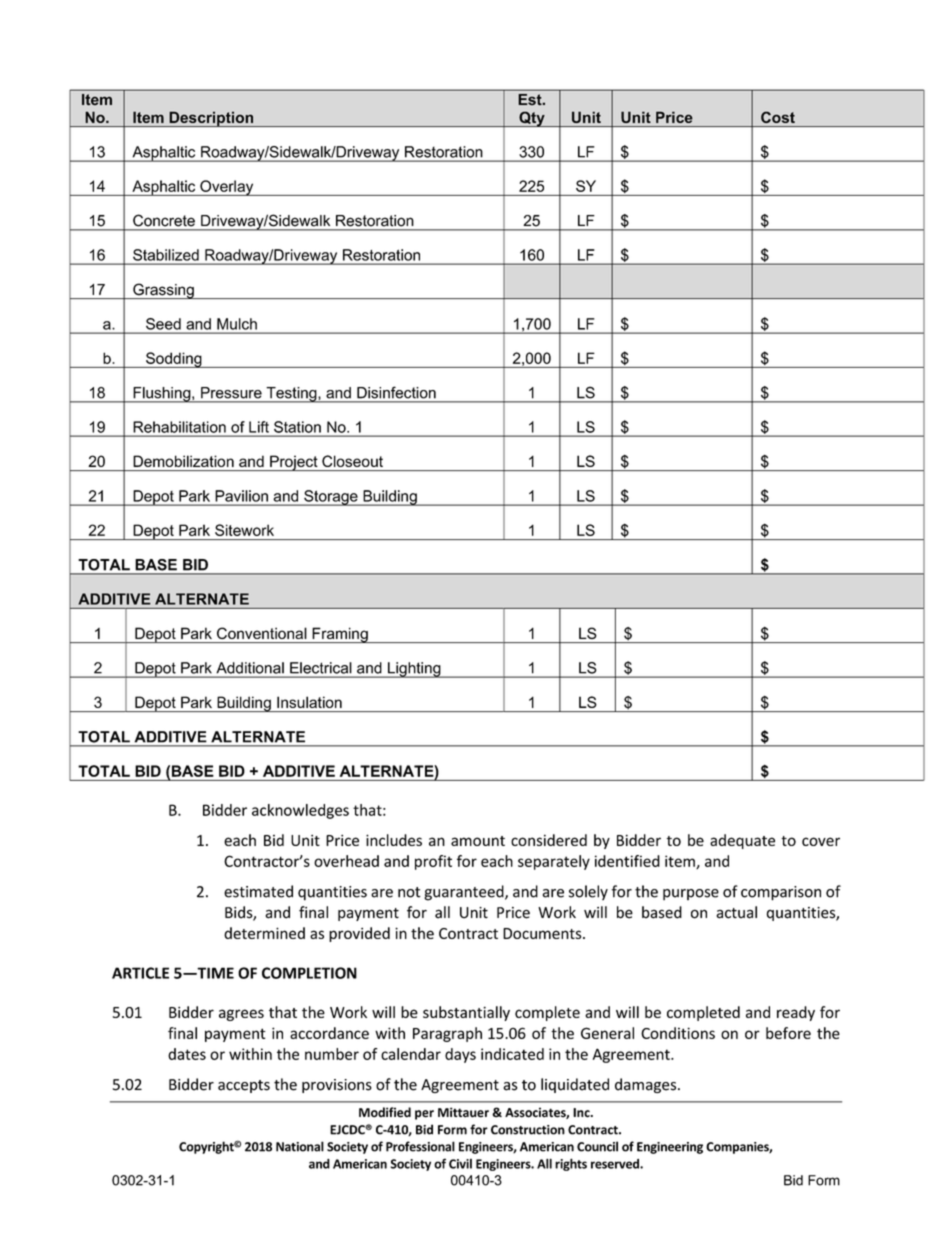 The image size is (952, 1233). What do you see at coordinates (778, 117) in the document?
I see `Cost` at bounding box center [778, 117].
